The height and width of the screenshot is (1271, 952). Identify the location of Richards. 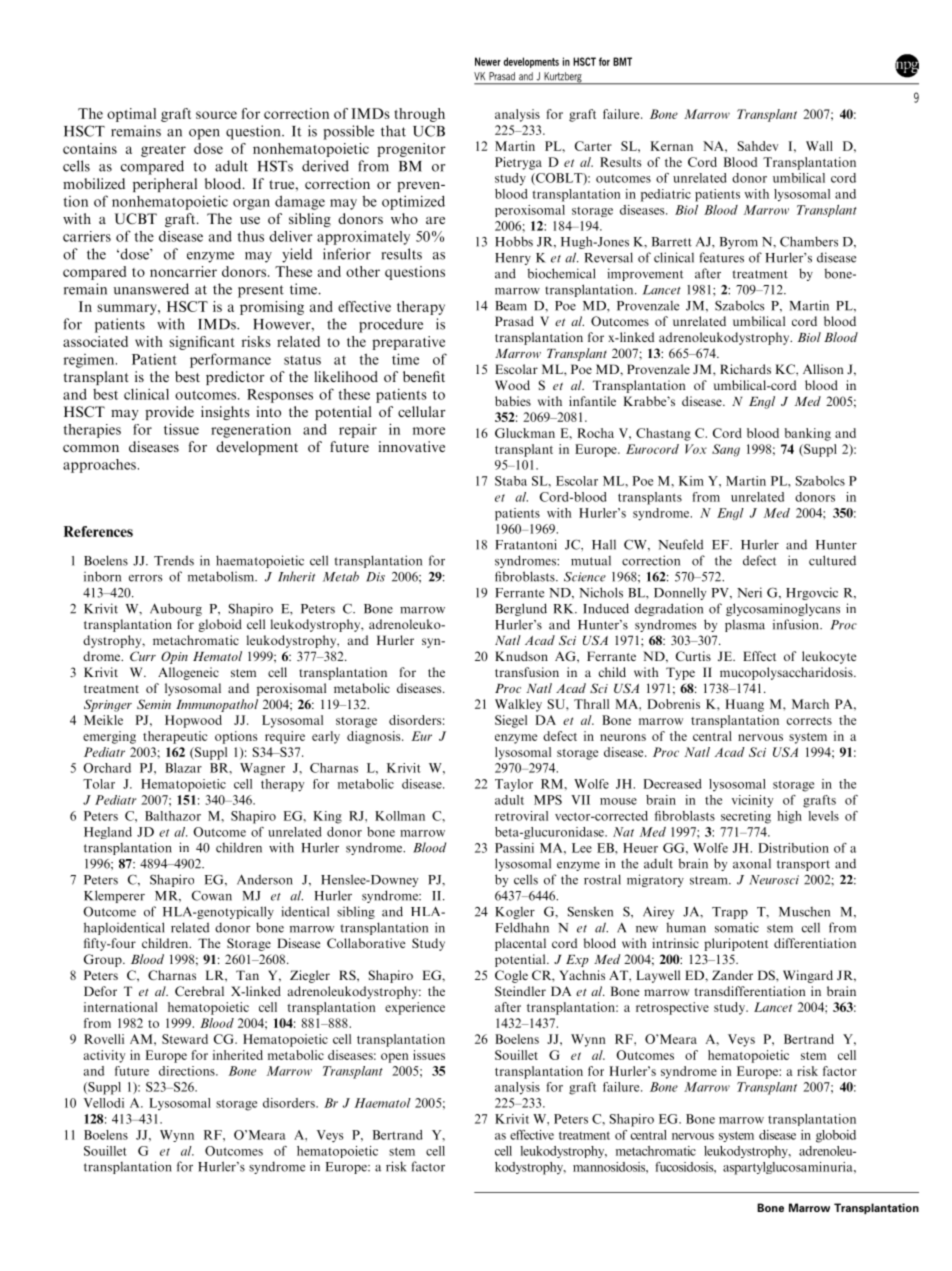
(745, 369).
